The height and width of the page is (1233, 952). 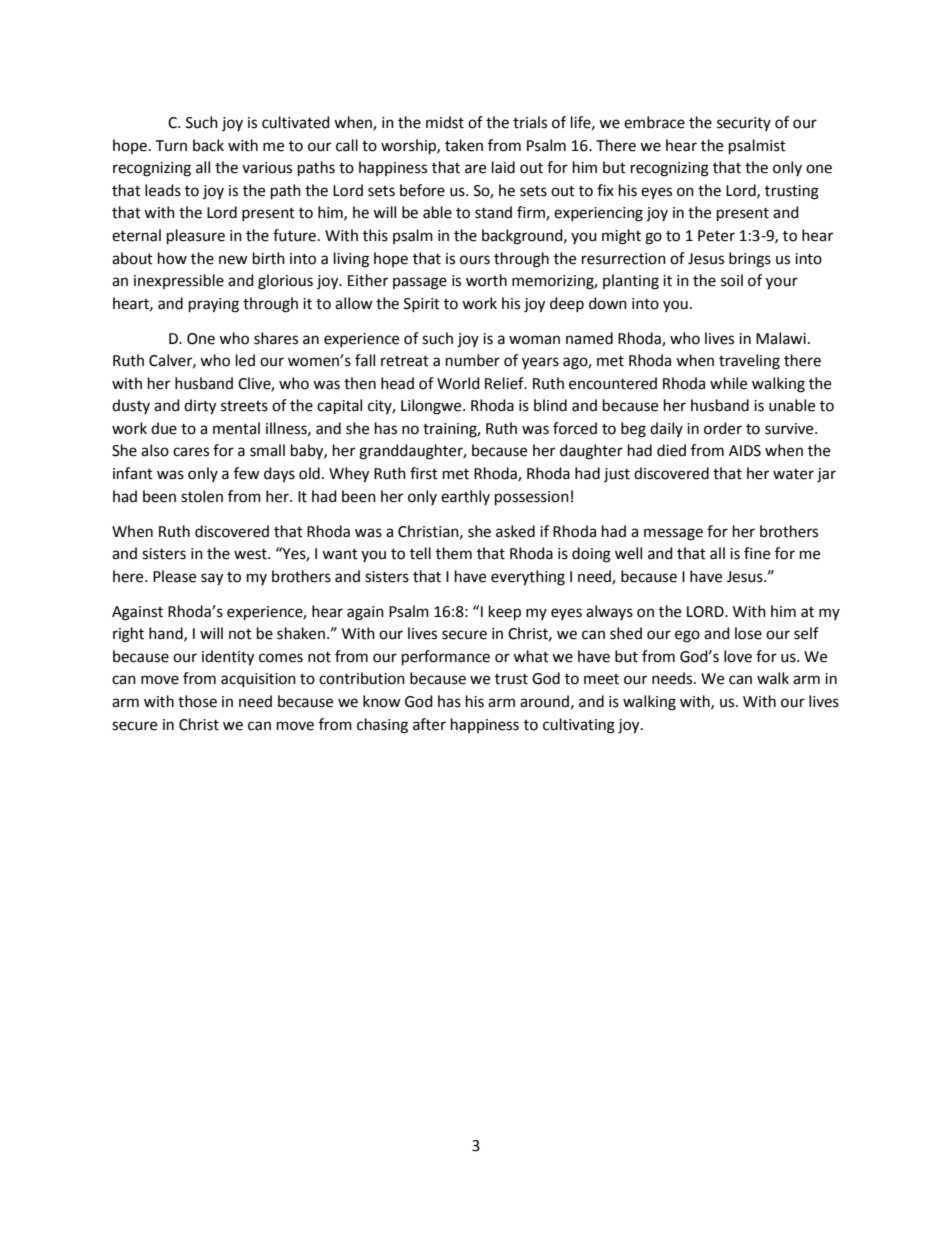 What do you see at coordinates (781, 338) in the page?
I see `Malawi` at bounding box center [781, 338].
